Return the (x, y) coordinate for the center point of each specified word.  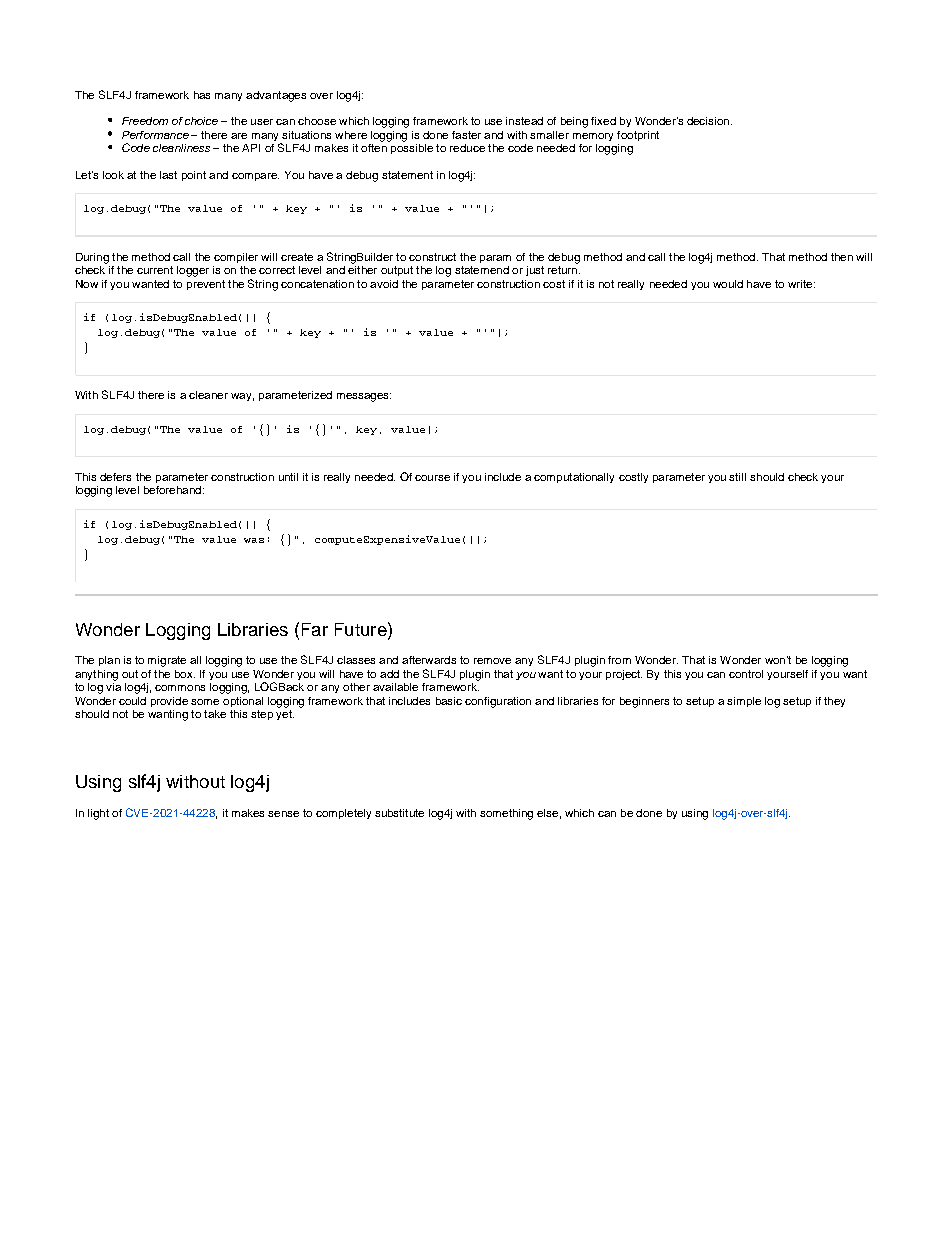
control (746, 674)
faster (466, 135)
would (728, 284)
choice (201, 121)
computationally (574, 478)
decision (709, 121)
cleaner (208, 395)
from (619, 660)
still (737, 477)
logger (193, 271)
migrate (167, 661)
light (98, 814)
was (254, 540)
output (397, 271)
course (432, 478)
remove (492, 661)
